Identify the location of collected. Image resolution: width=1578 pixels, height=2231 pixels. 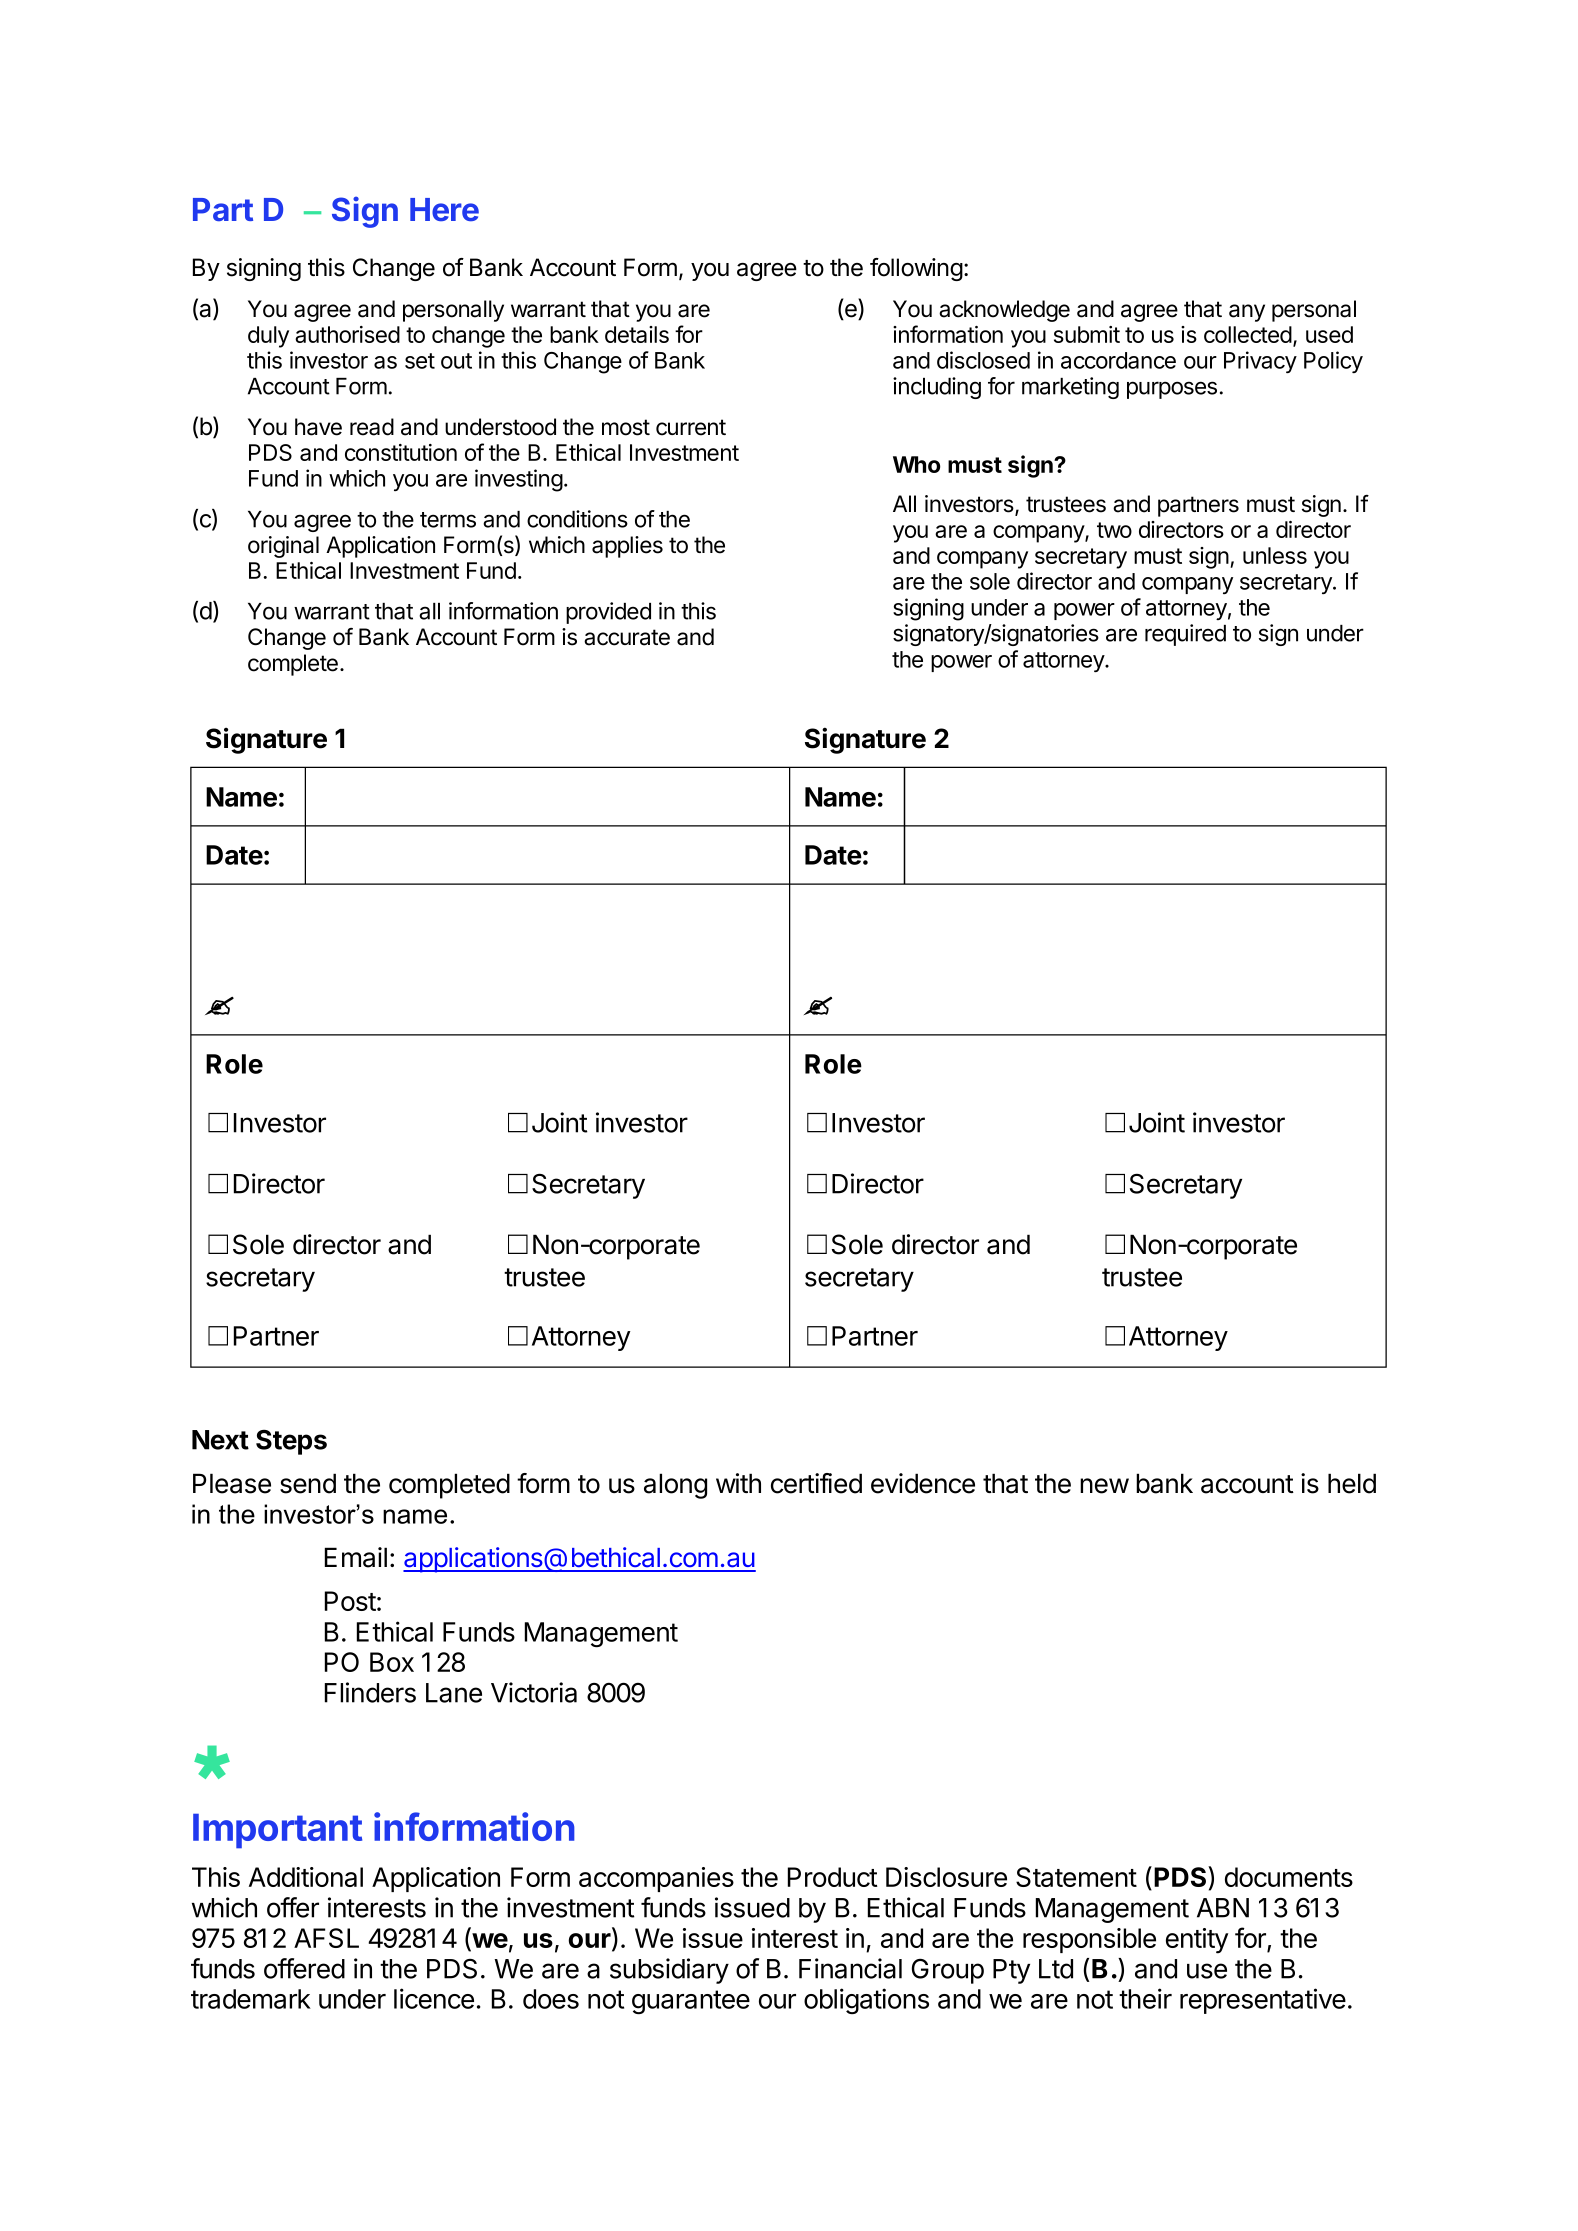
(1248, 334).
